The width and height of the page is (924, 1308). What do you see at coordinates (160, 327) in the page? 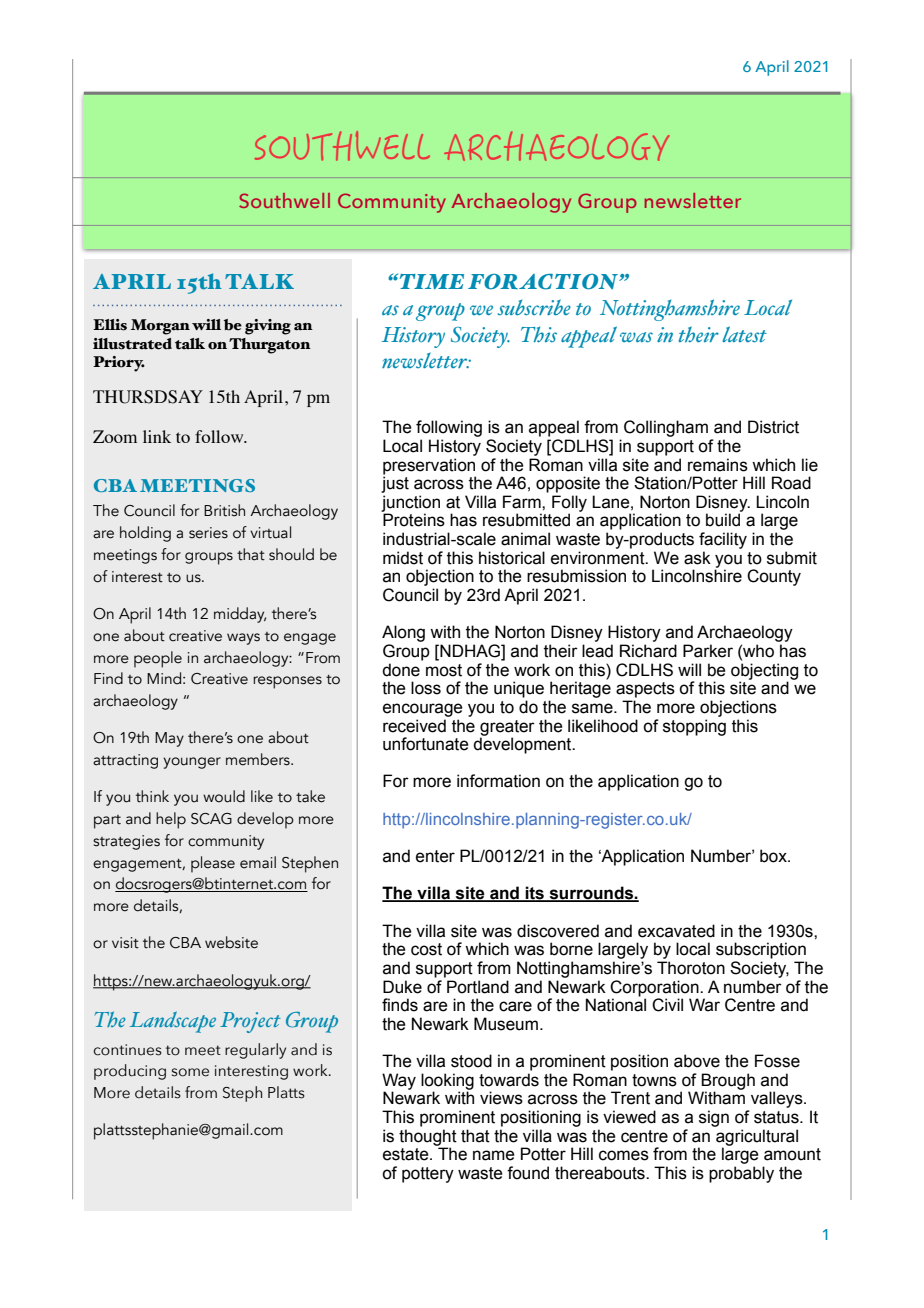
I see `Morgan` at bounding box center [160, 327].
